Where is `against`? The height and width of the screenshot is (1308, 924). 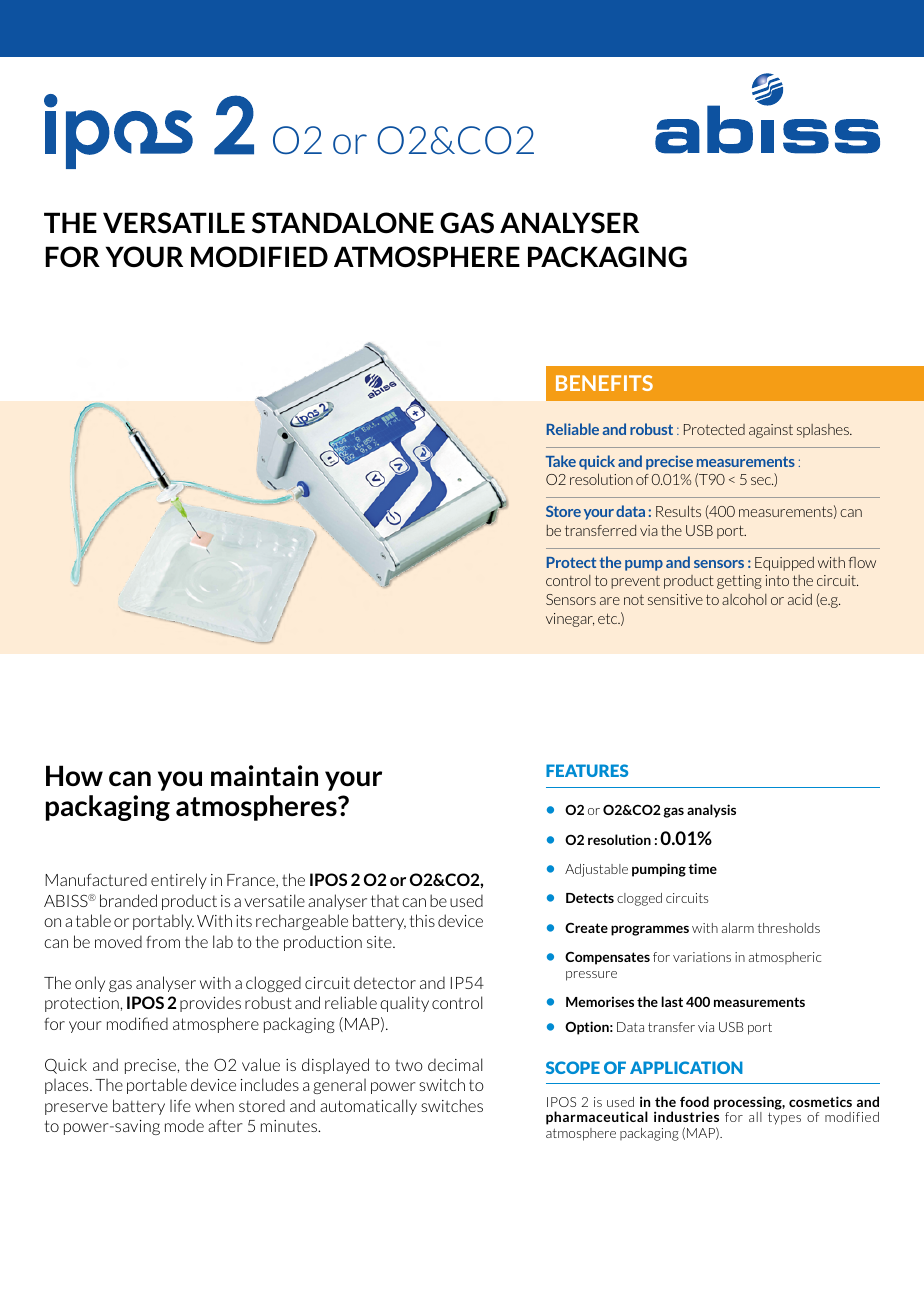 against is located at coordinates (771, 431).
